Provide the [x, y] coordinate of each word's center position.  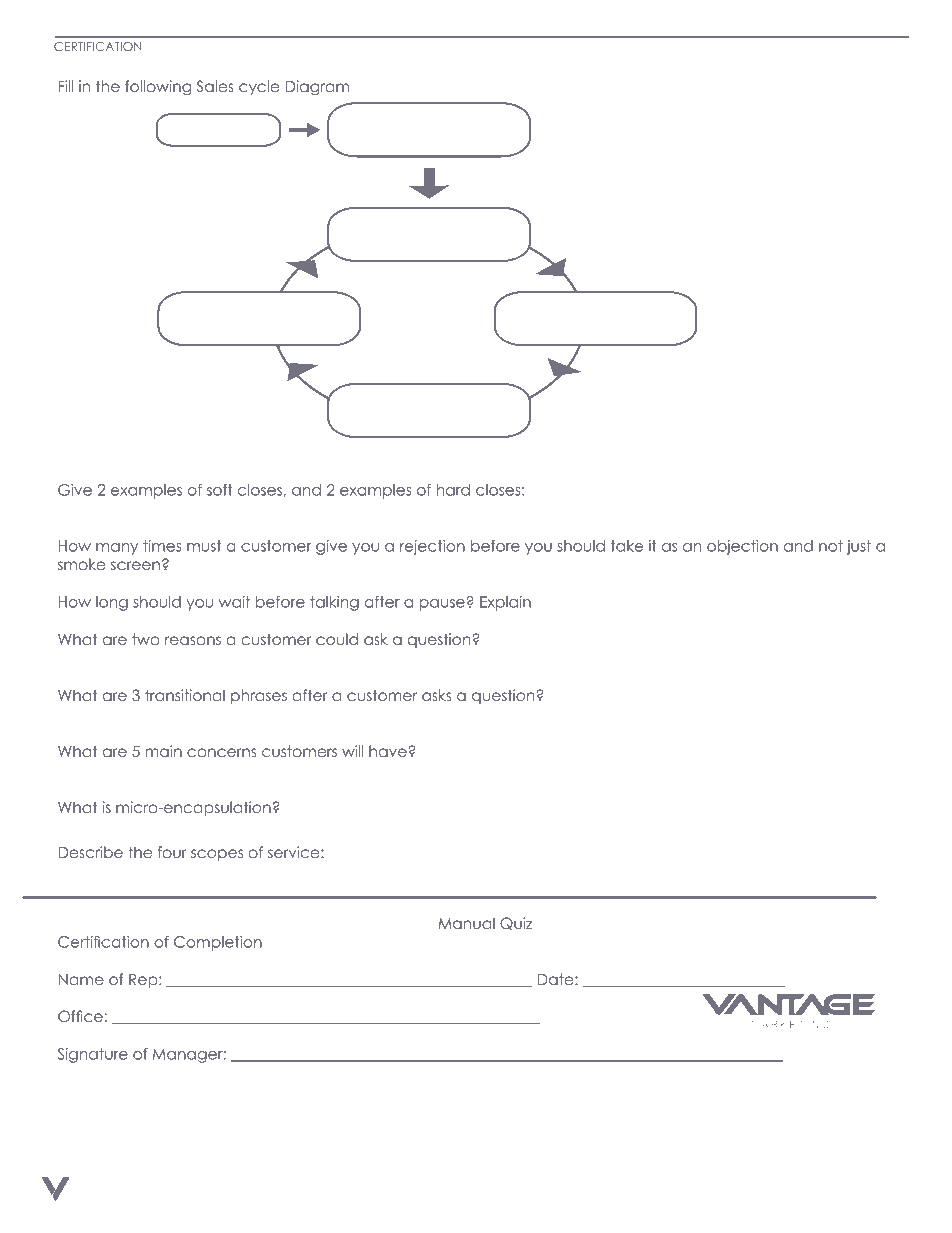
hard [453, 490]
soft [220, 490]
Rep [144, 981]
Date [557, 979]
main [164, 751]
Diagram [317, 88]
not [831, 546]
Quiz [516, 923]
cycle [259, 87]
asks [436, 695]
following [158, 88]
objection [742, 547]
